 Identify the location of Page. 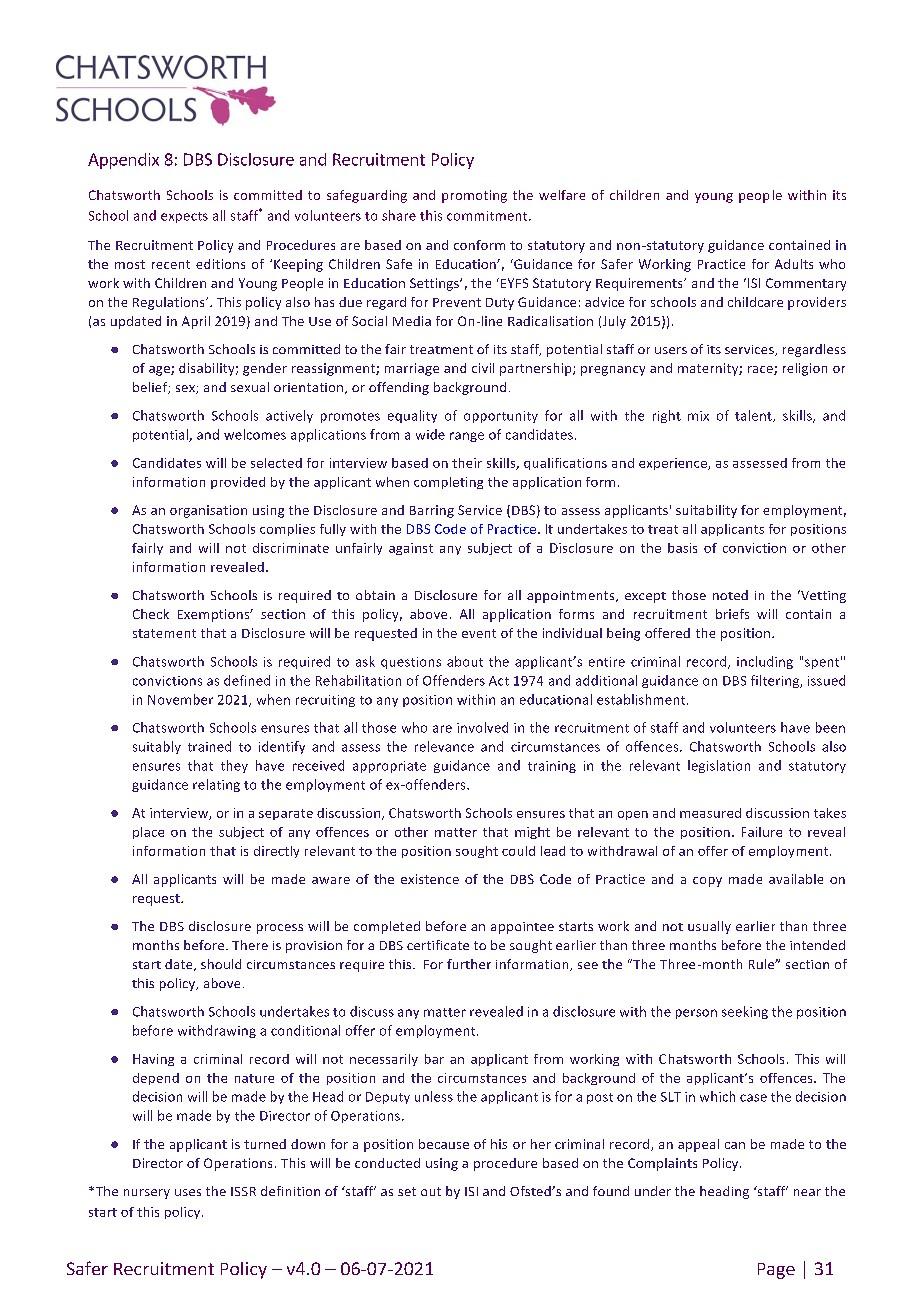
(776, 1271).
